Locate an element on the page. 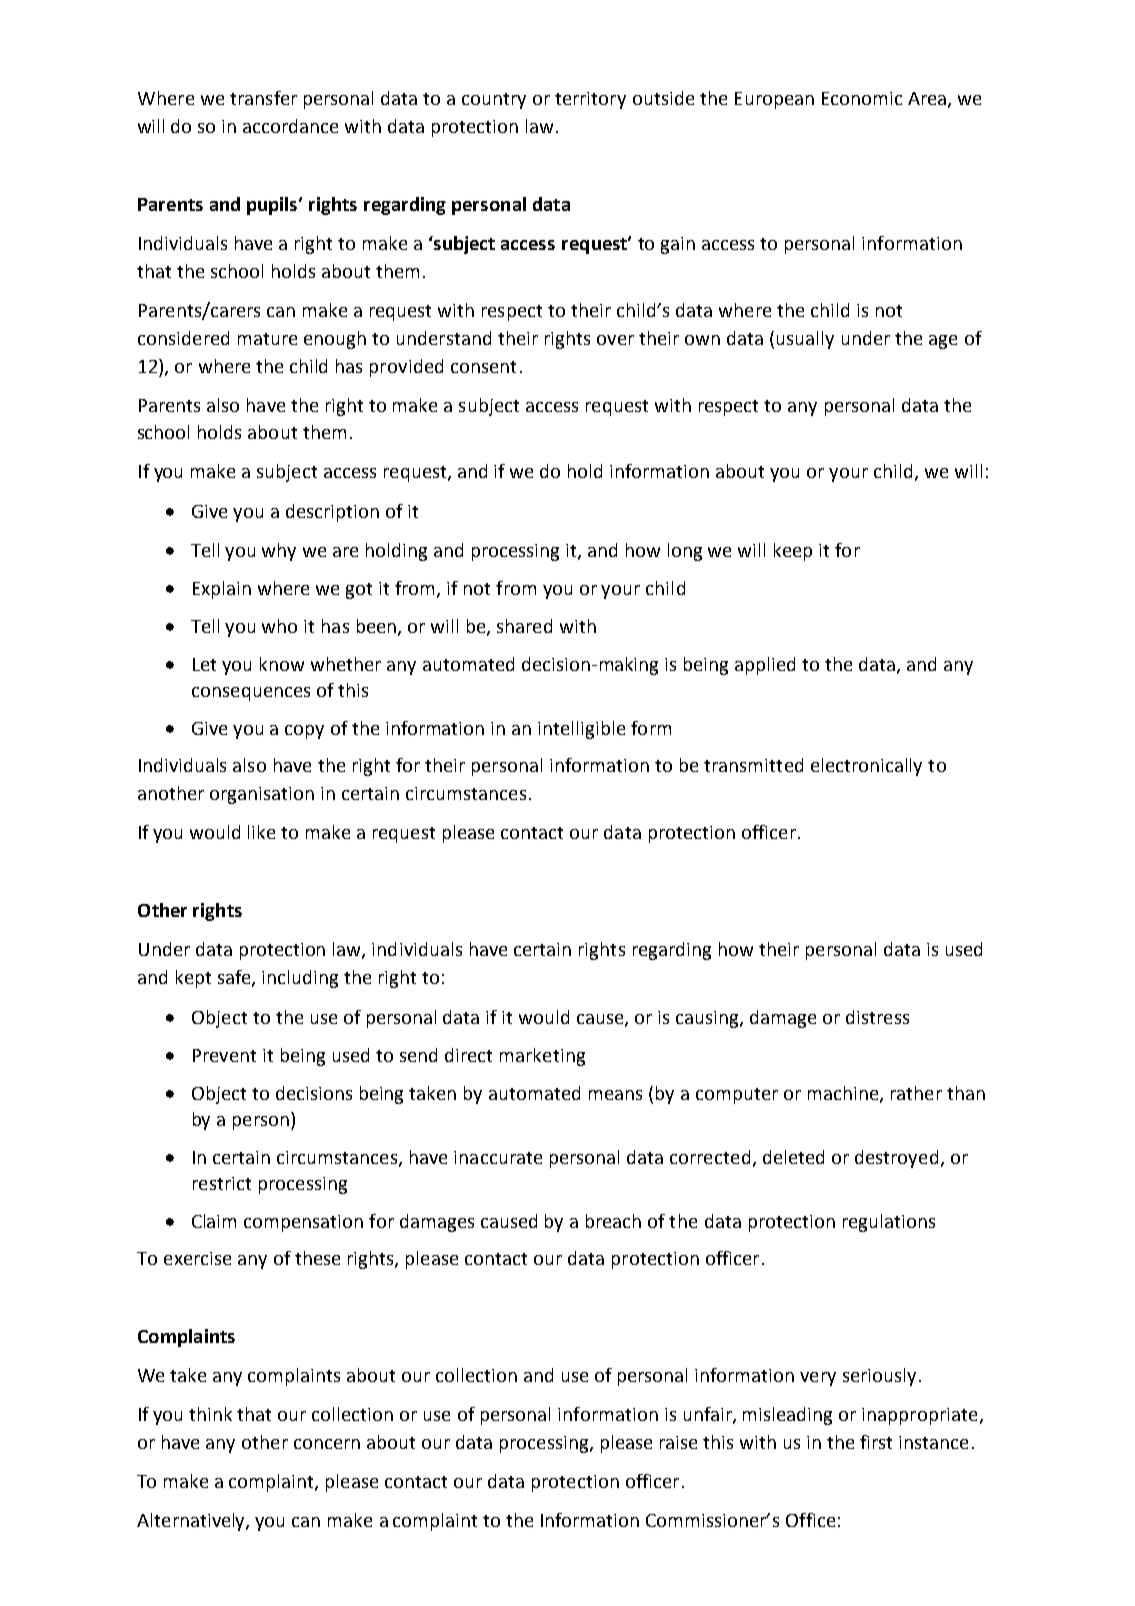 This page has height=1606, width=1135. keep is located at coordinates (793, 552).
